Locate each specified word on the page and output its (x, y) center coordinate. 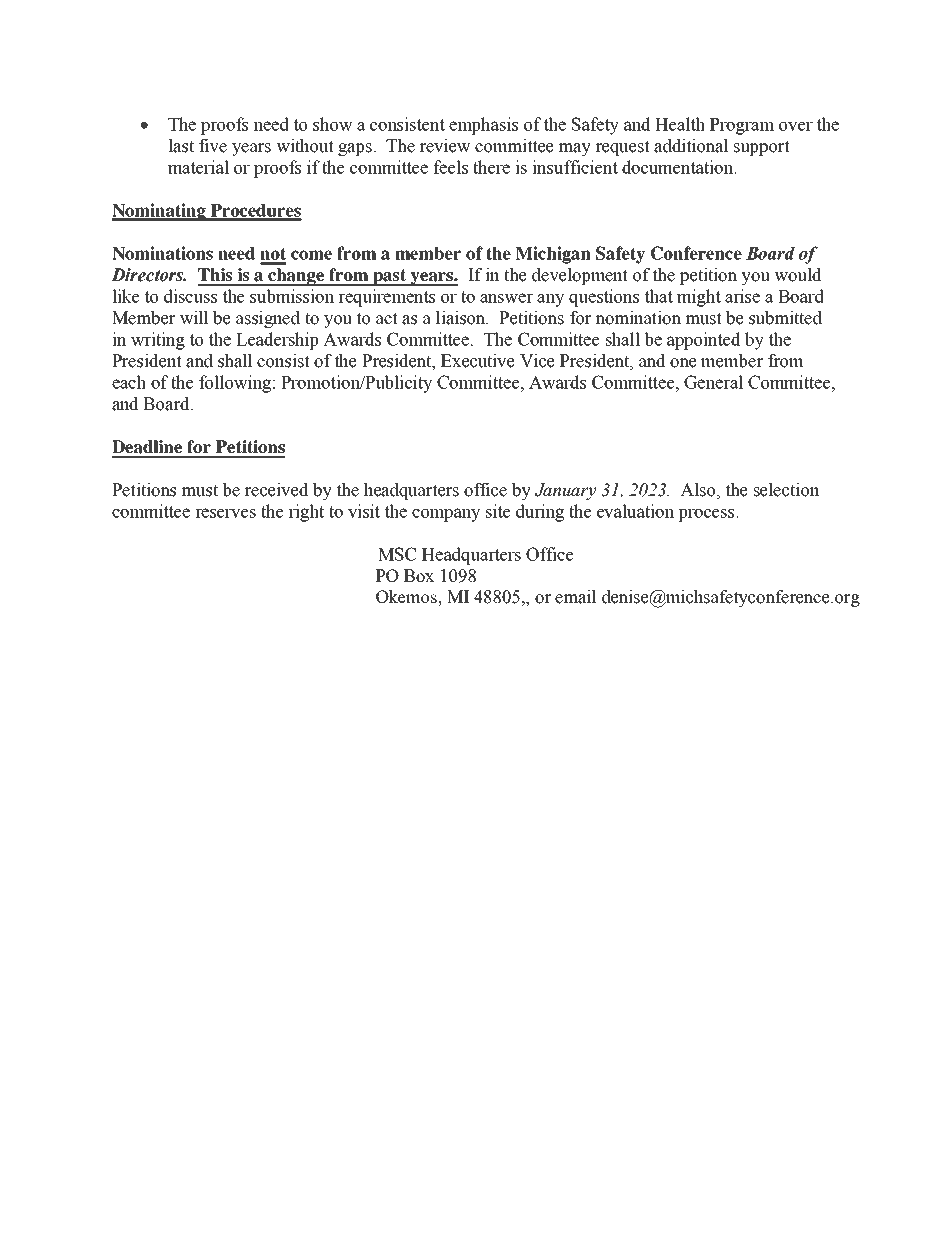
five (213, 146)
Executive (477, 361)
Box (419, 575)
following (235, 384)
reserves (225, 513)
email (576, 597)
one (683, 363)
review (445, 146)
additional (691, 146)
